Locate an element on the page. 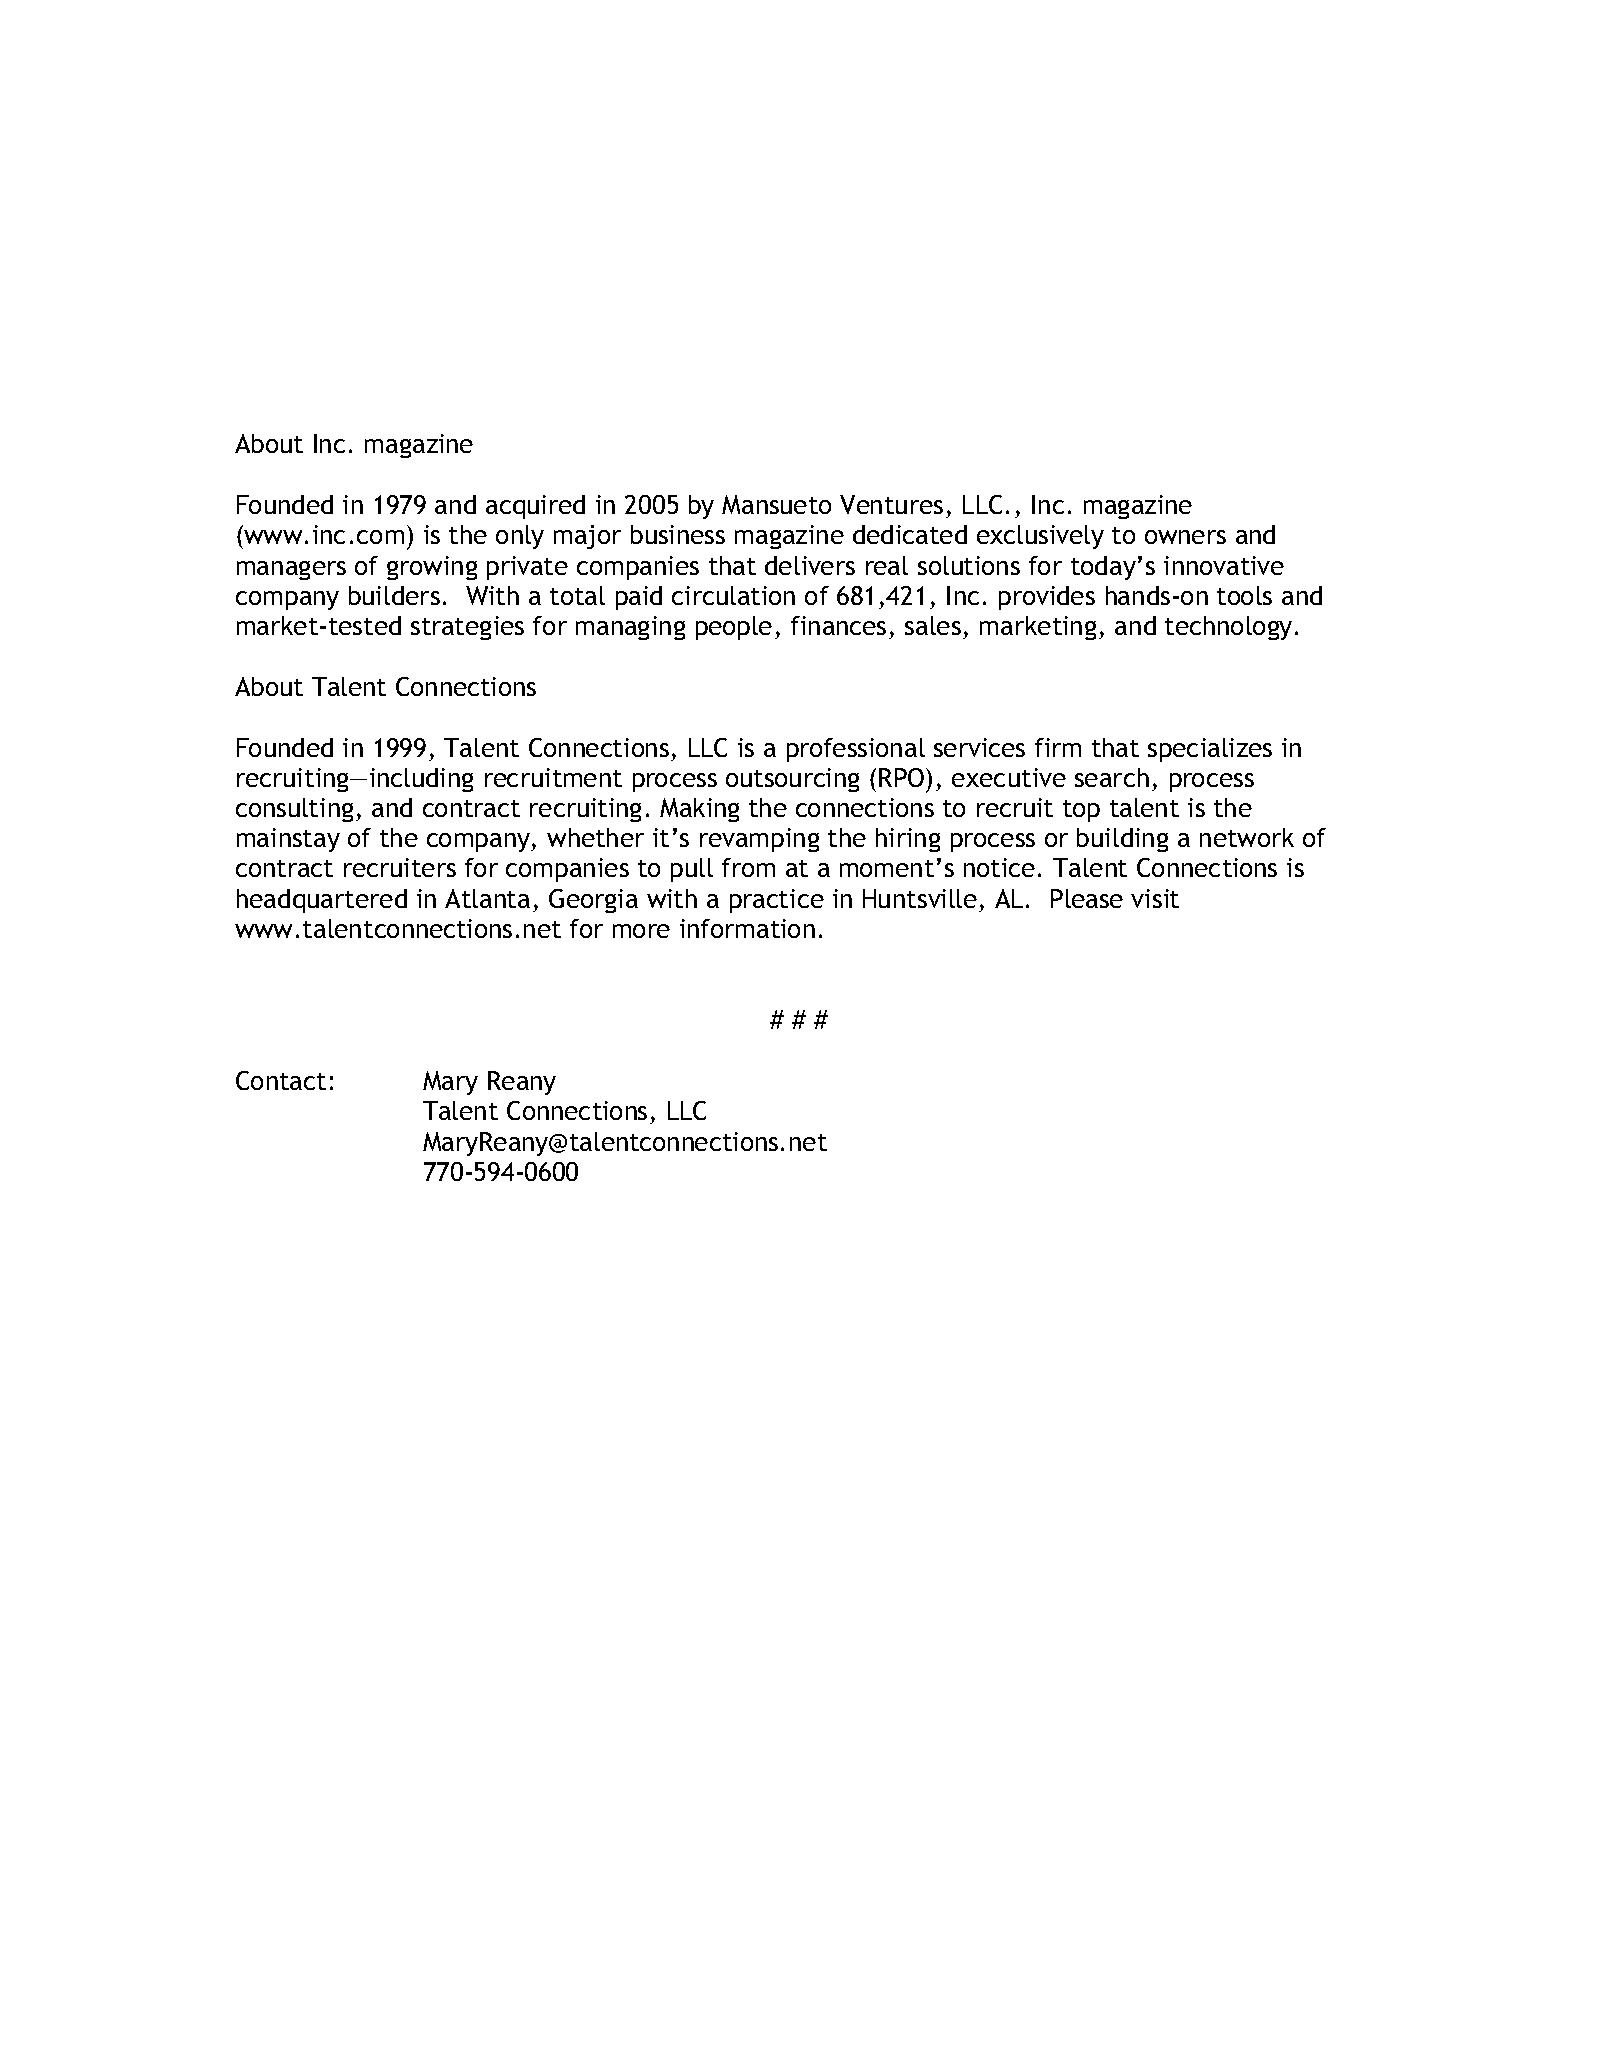  visit is located at coordinates (1155, 898).
